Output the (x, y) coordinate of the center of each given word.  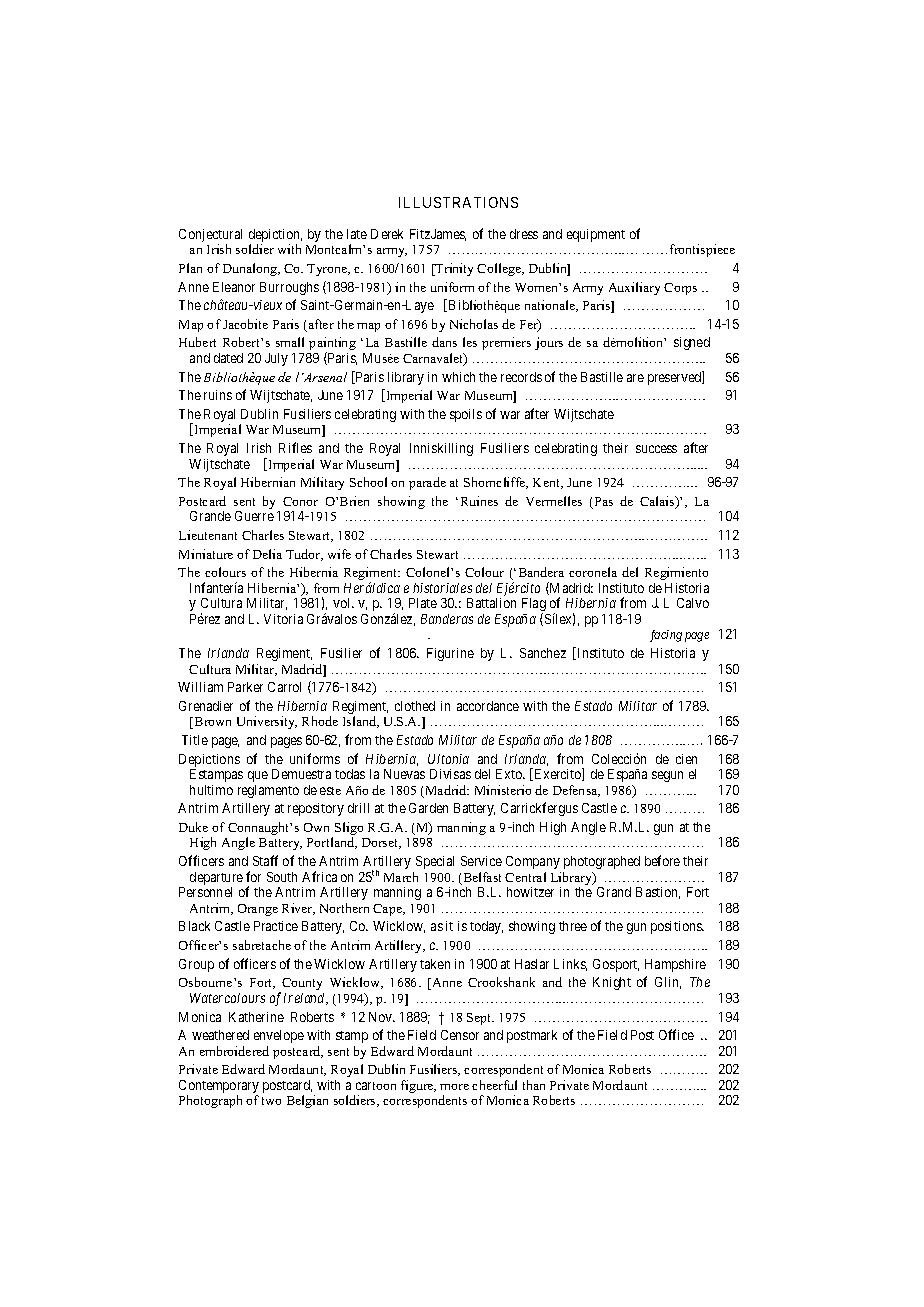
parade (427, 483)
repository (316, 809)
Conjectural (210, 237)
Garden (428, 808)
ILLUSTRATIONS (458, 202)
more (454, 1087)
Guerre (254, 516)
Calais (658, 502)
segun (667, 776)
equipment (596, 235)
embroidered (234, 1051)
